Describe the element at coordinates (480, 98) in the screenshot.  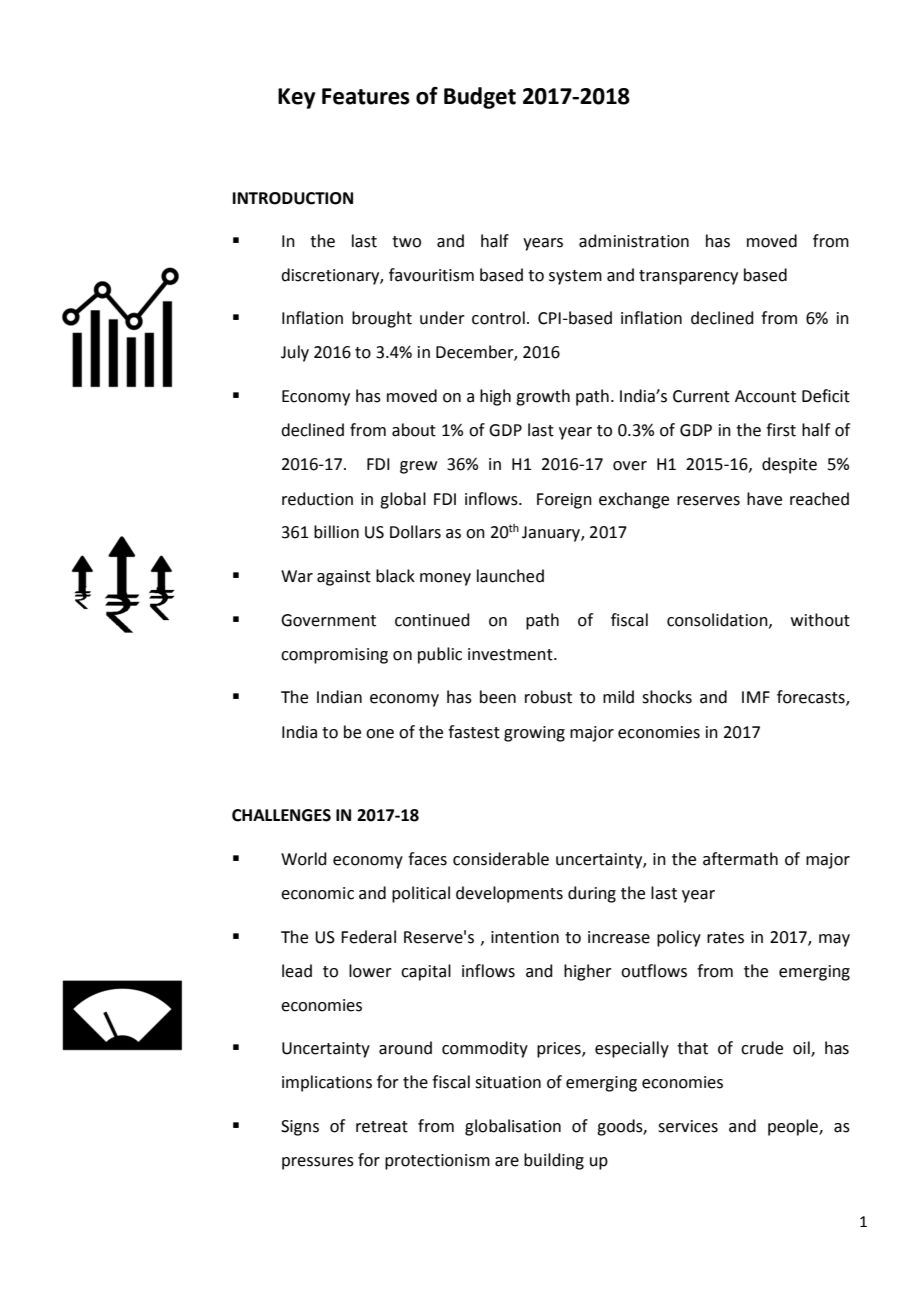
I see `Budget` at that location.
